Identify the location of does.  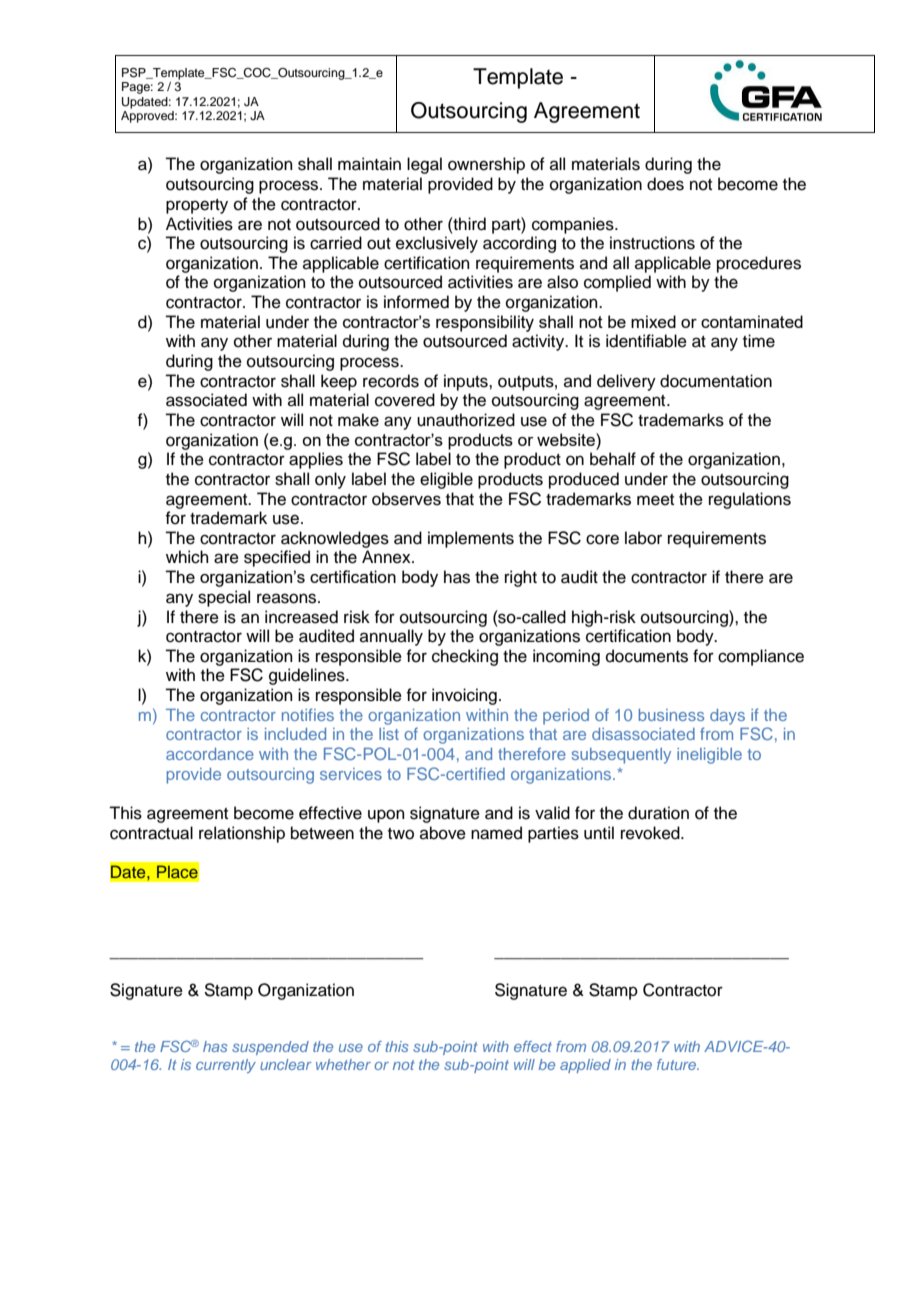
(665, 184).
